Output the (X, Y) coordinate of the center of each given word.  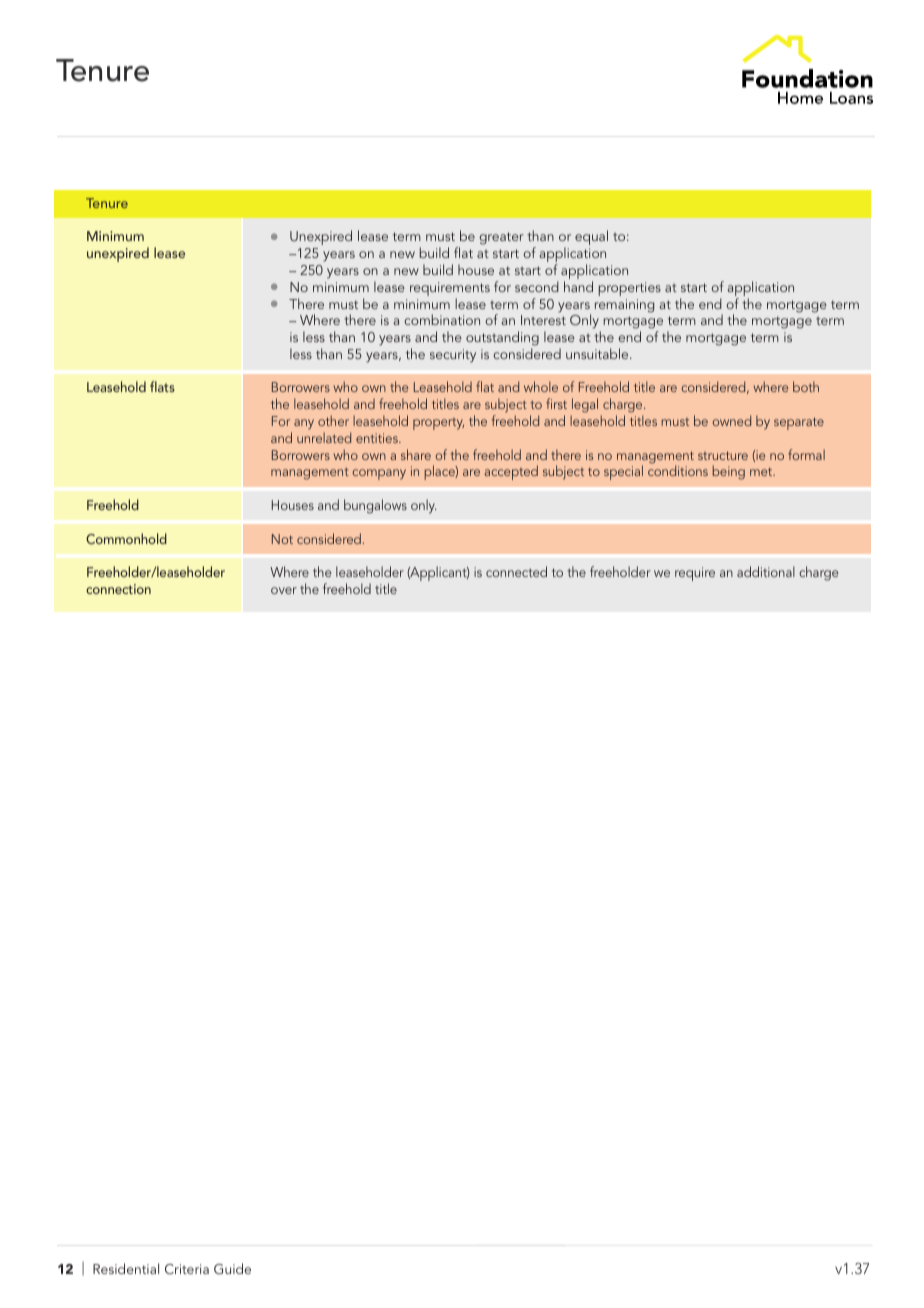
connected (516, 571)
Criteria (187, 1269)
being (728, 472)
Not (282, 539)
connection (118, 589)
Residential (126, 1268)
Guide (232, 1268)
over (284, 590)
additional (766, 571)
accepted (511, 472)
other (333, 420)
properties (630, 289)
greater (501, 238)
